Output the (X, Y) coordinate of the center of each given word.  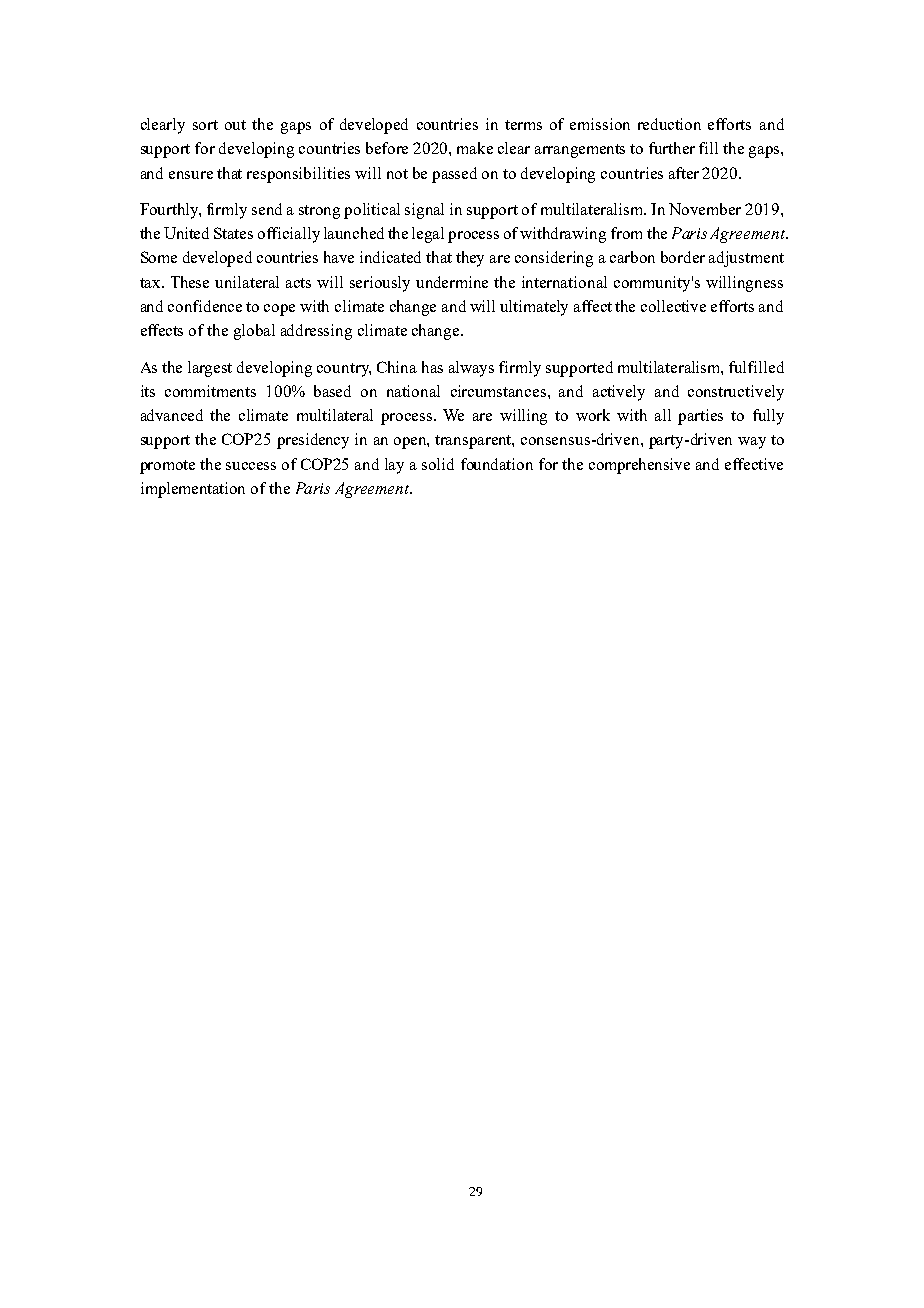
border (683, 257)
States (233, 233)
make (475, 148)
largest (210, 369)
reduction (669, 124)
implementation (193, 490)
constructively (736, 393)
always (471, 369)
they (470, 259)
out (235, 125)
